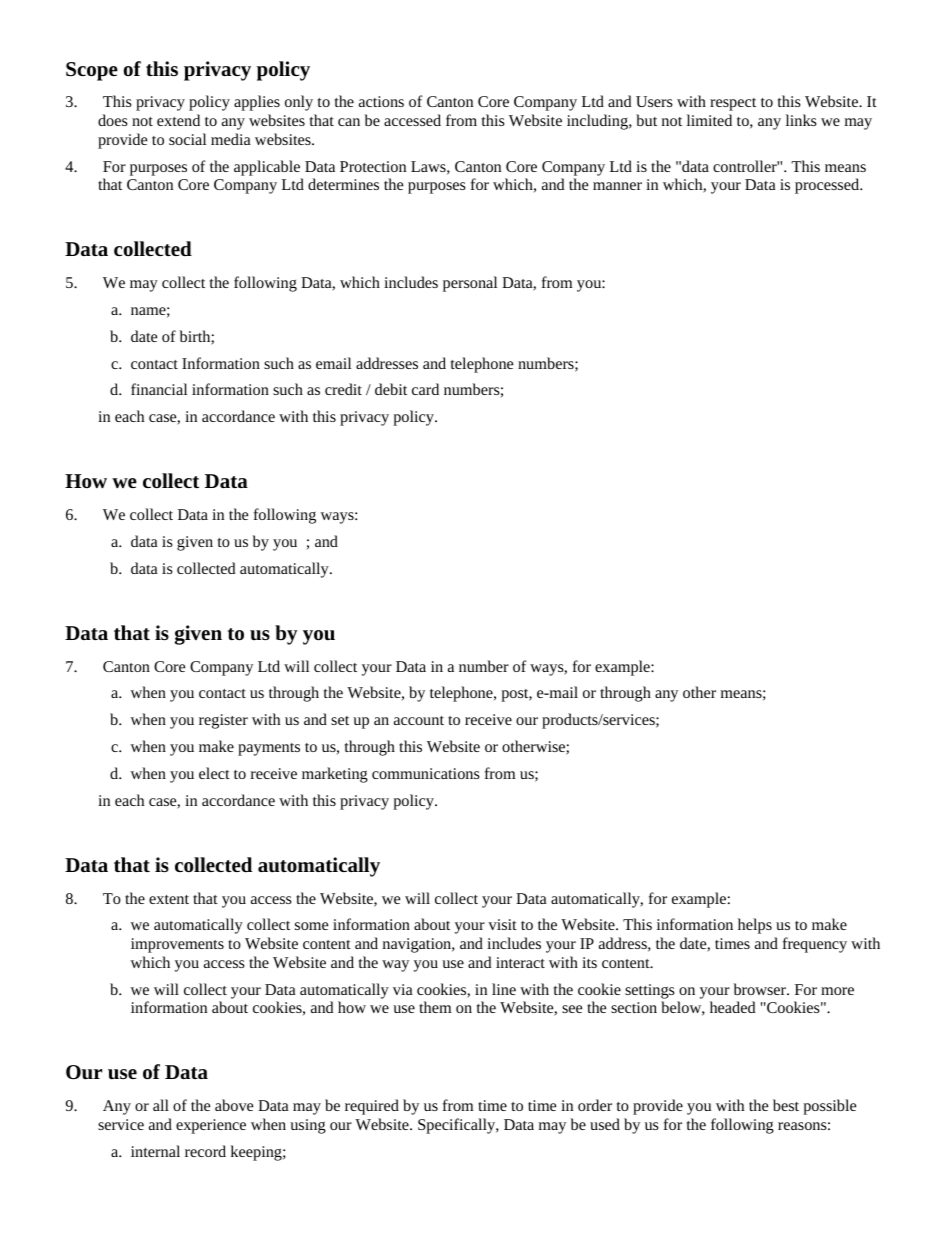 The height and width of the image is (1233, 952). Describe the element at coordinates (755, 926) in the image. I see `helps` at that location.
